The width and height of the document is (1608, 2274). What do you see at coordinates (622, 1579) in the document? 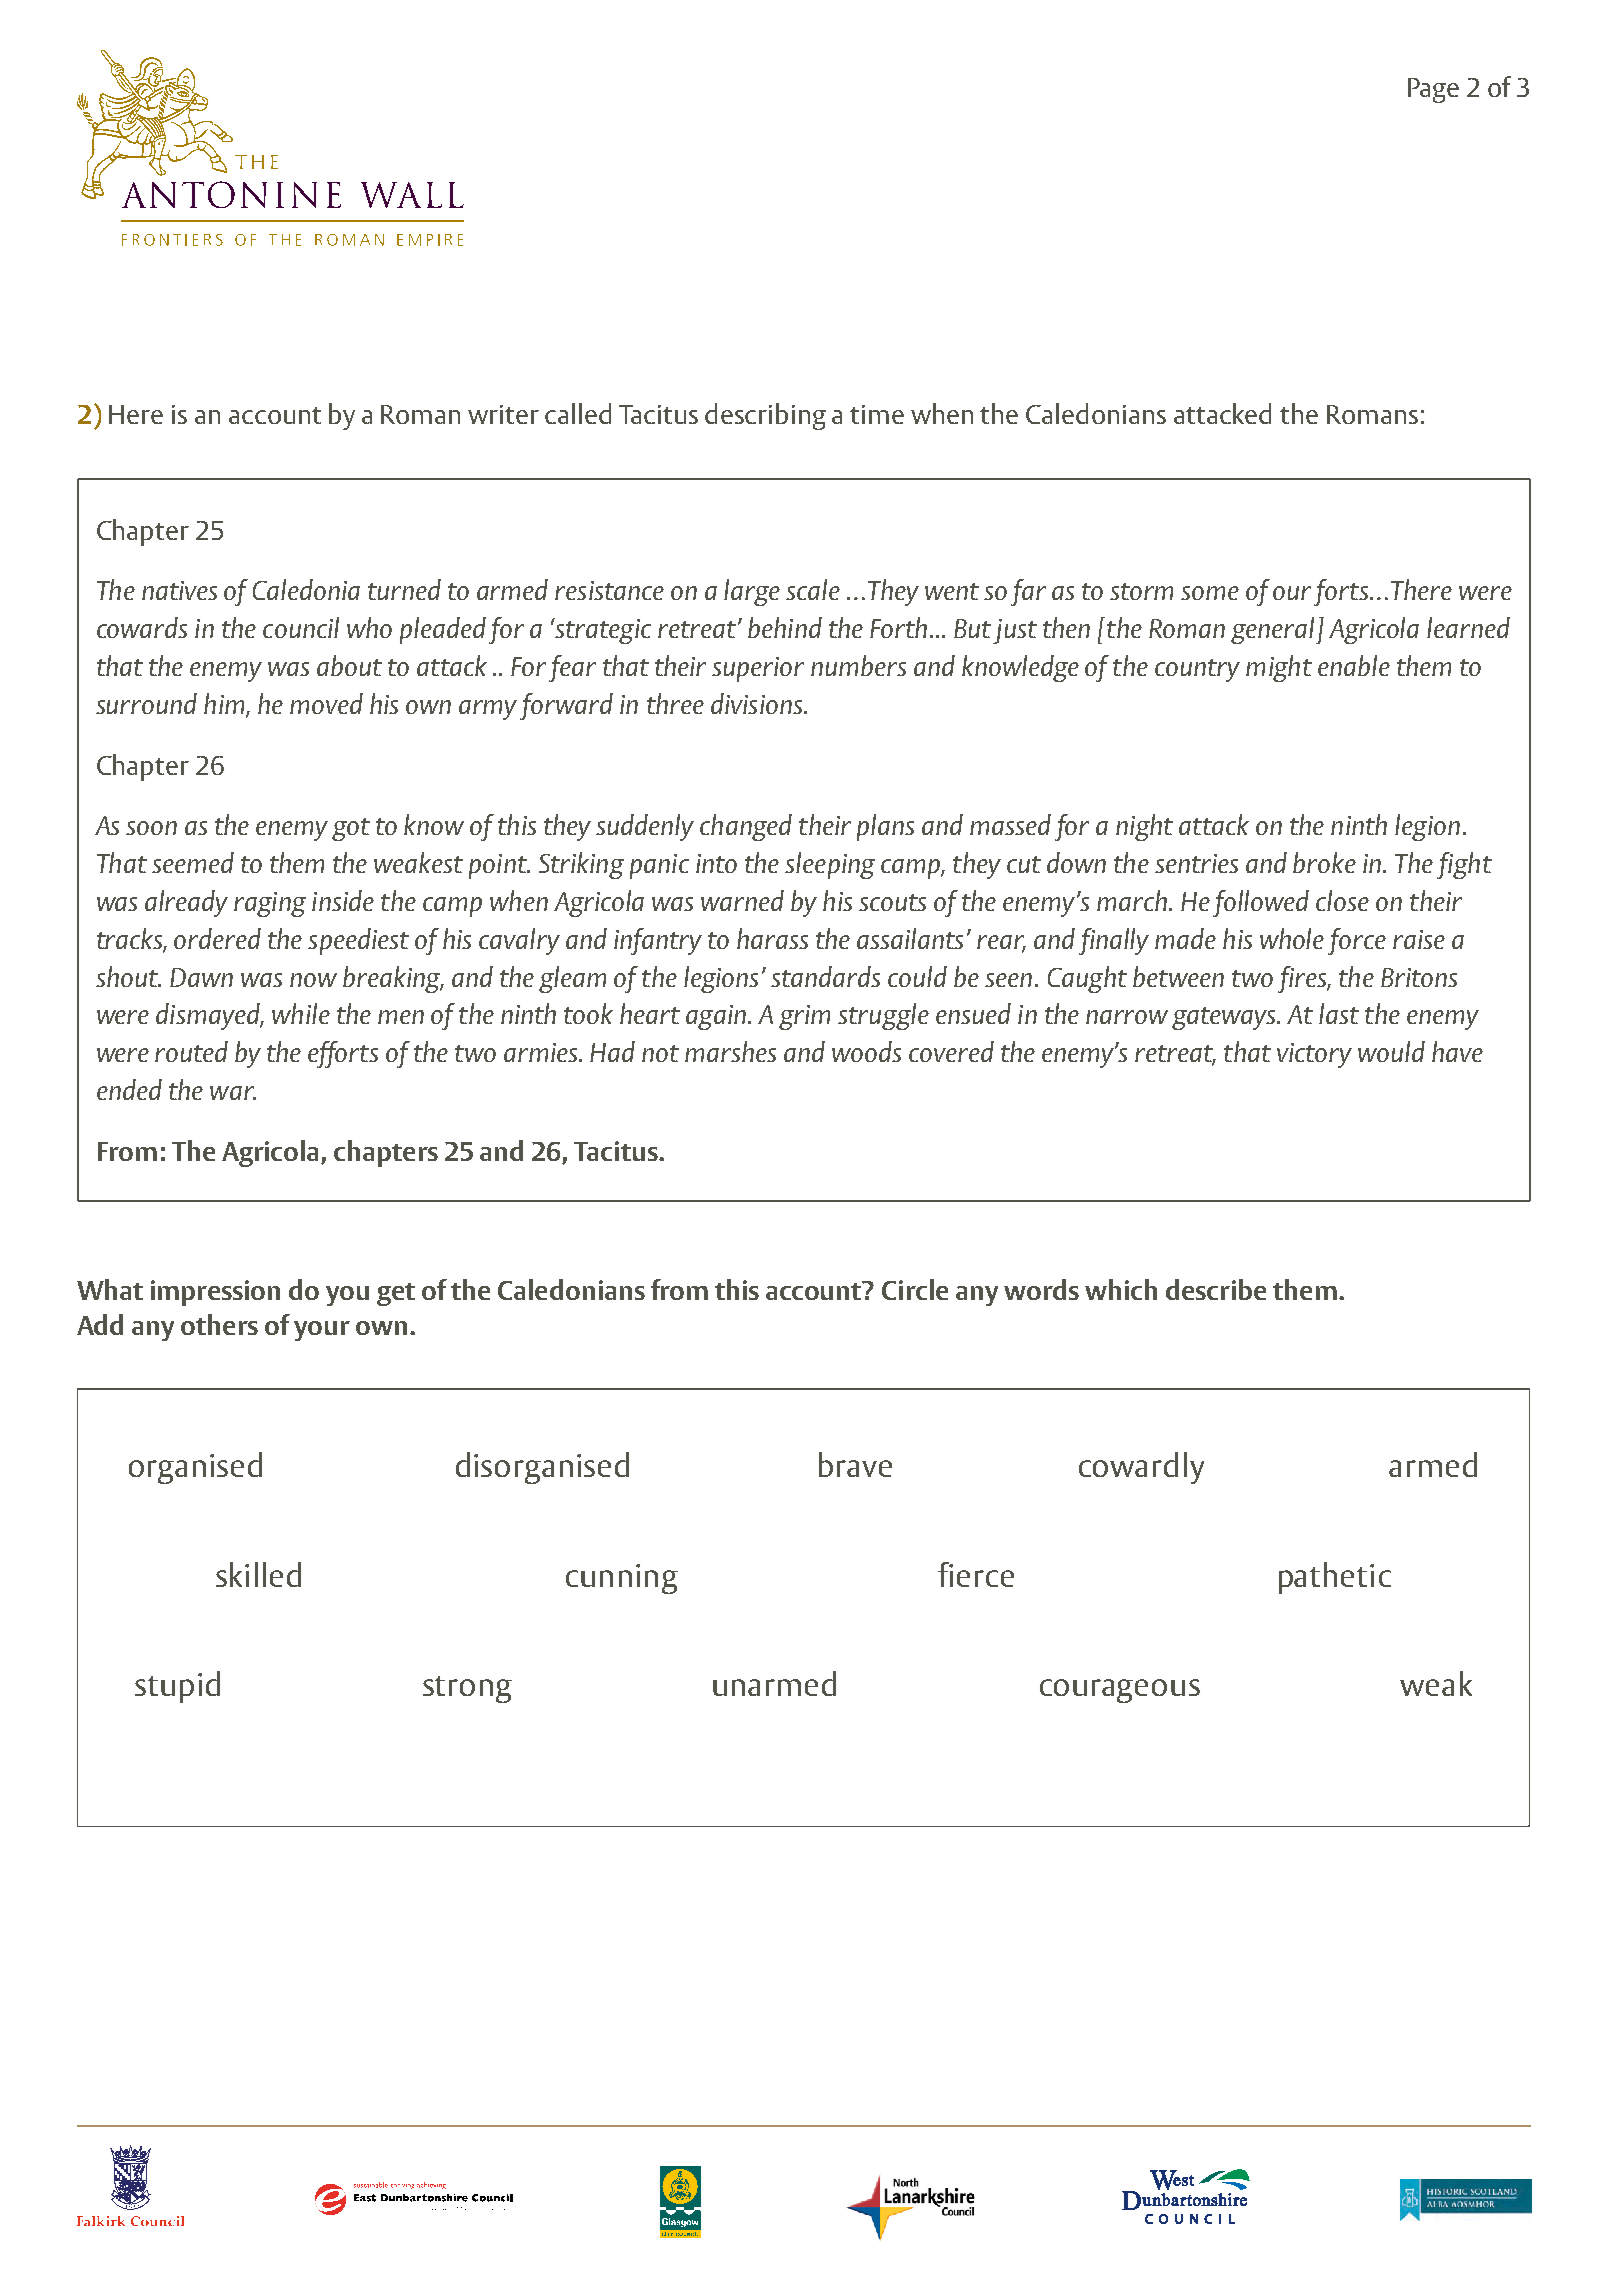
I see `cunning` at bounding box center [622, 1579].
